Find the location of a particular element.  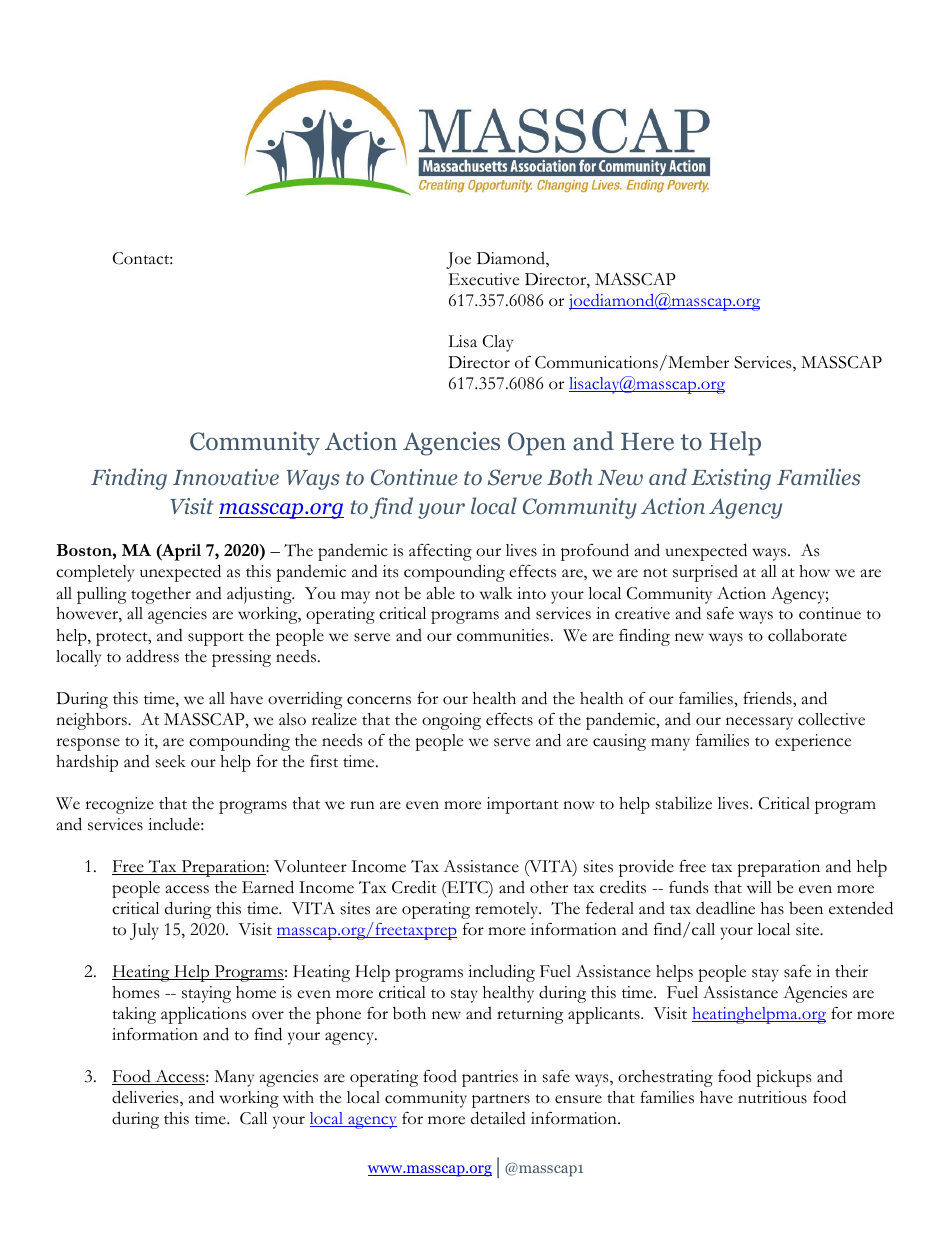

address is located at coordinates (152, 656).
